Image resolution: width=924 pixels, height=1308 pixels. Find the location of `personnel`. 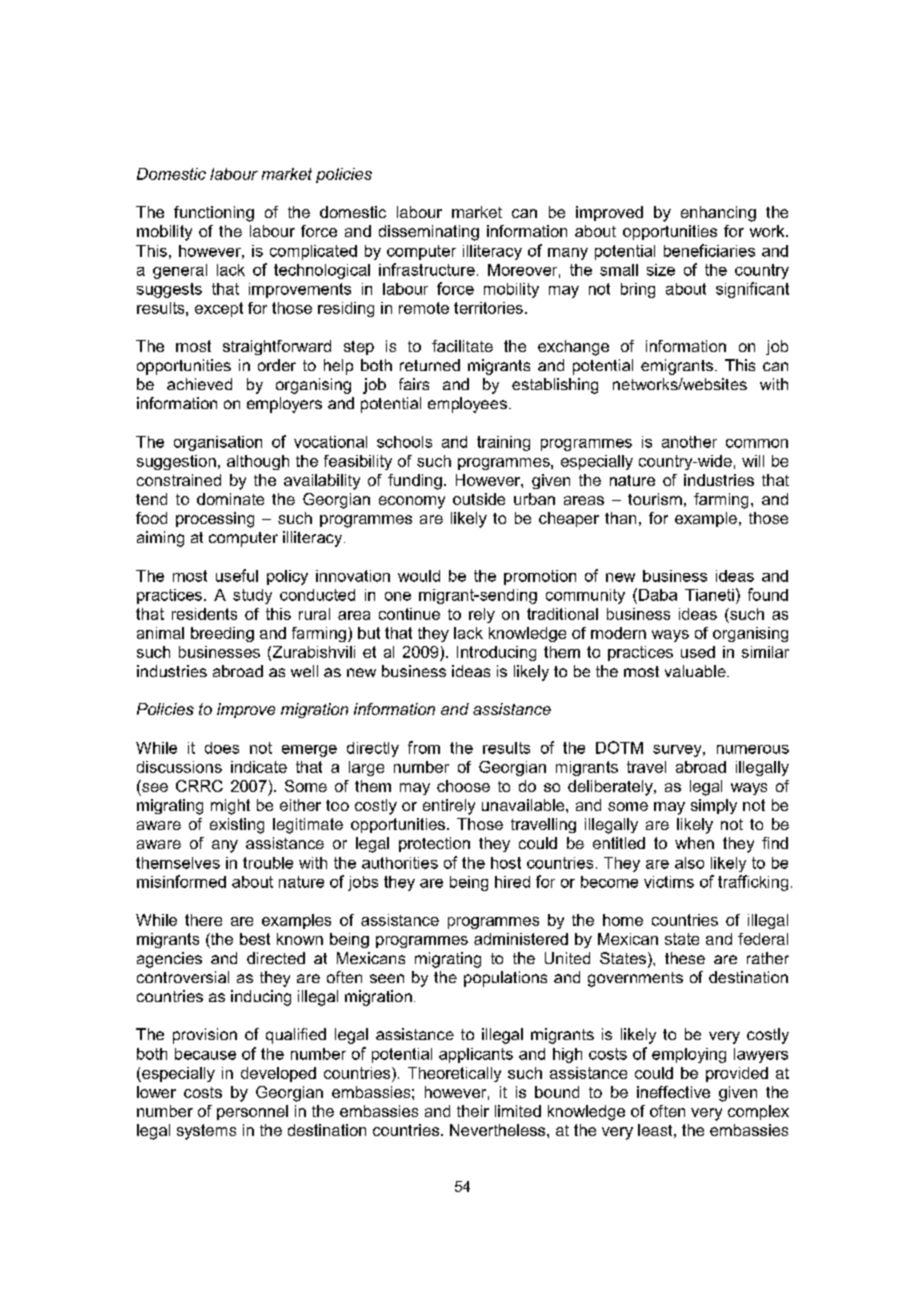

personnel is located at coordinates (252, 1112).
